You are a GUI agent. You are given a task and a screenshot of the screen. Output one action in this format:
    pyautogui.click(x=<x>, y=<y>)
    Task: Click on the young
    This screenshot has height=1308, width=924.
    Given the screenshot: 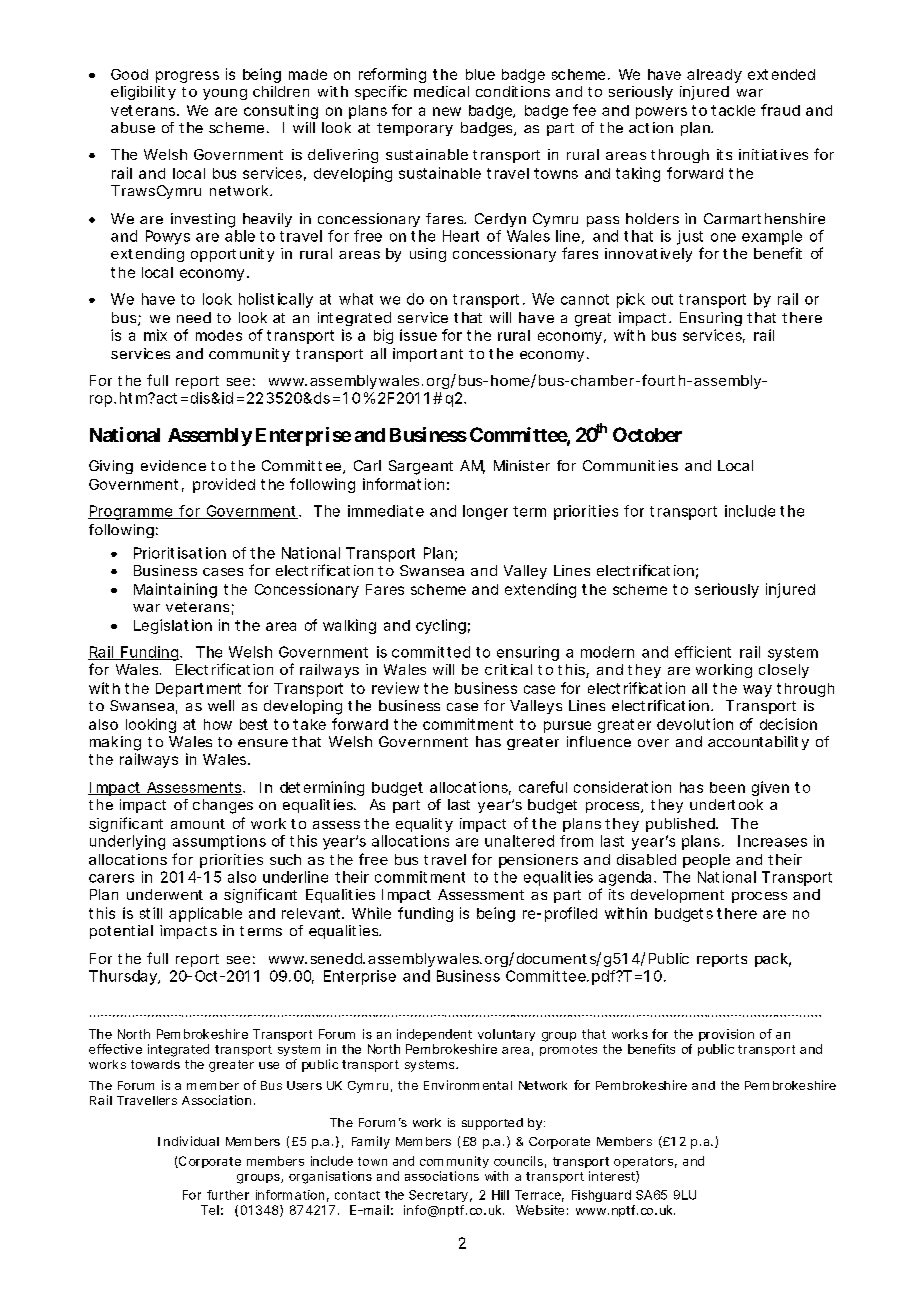 What is the action you would take?
    pyautogui.click(x=225, y=94)
